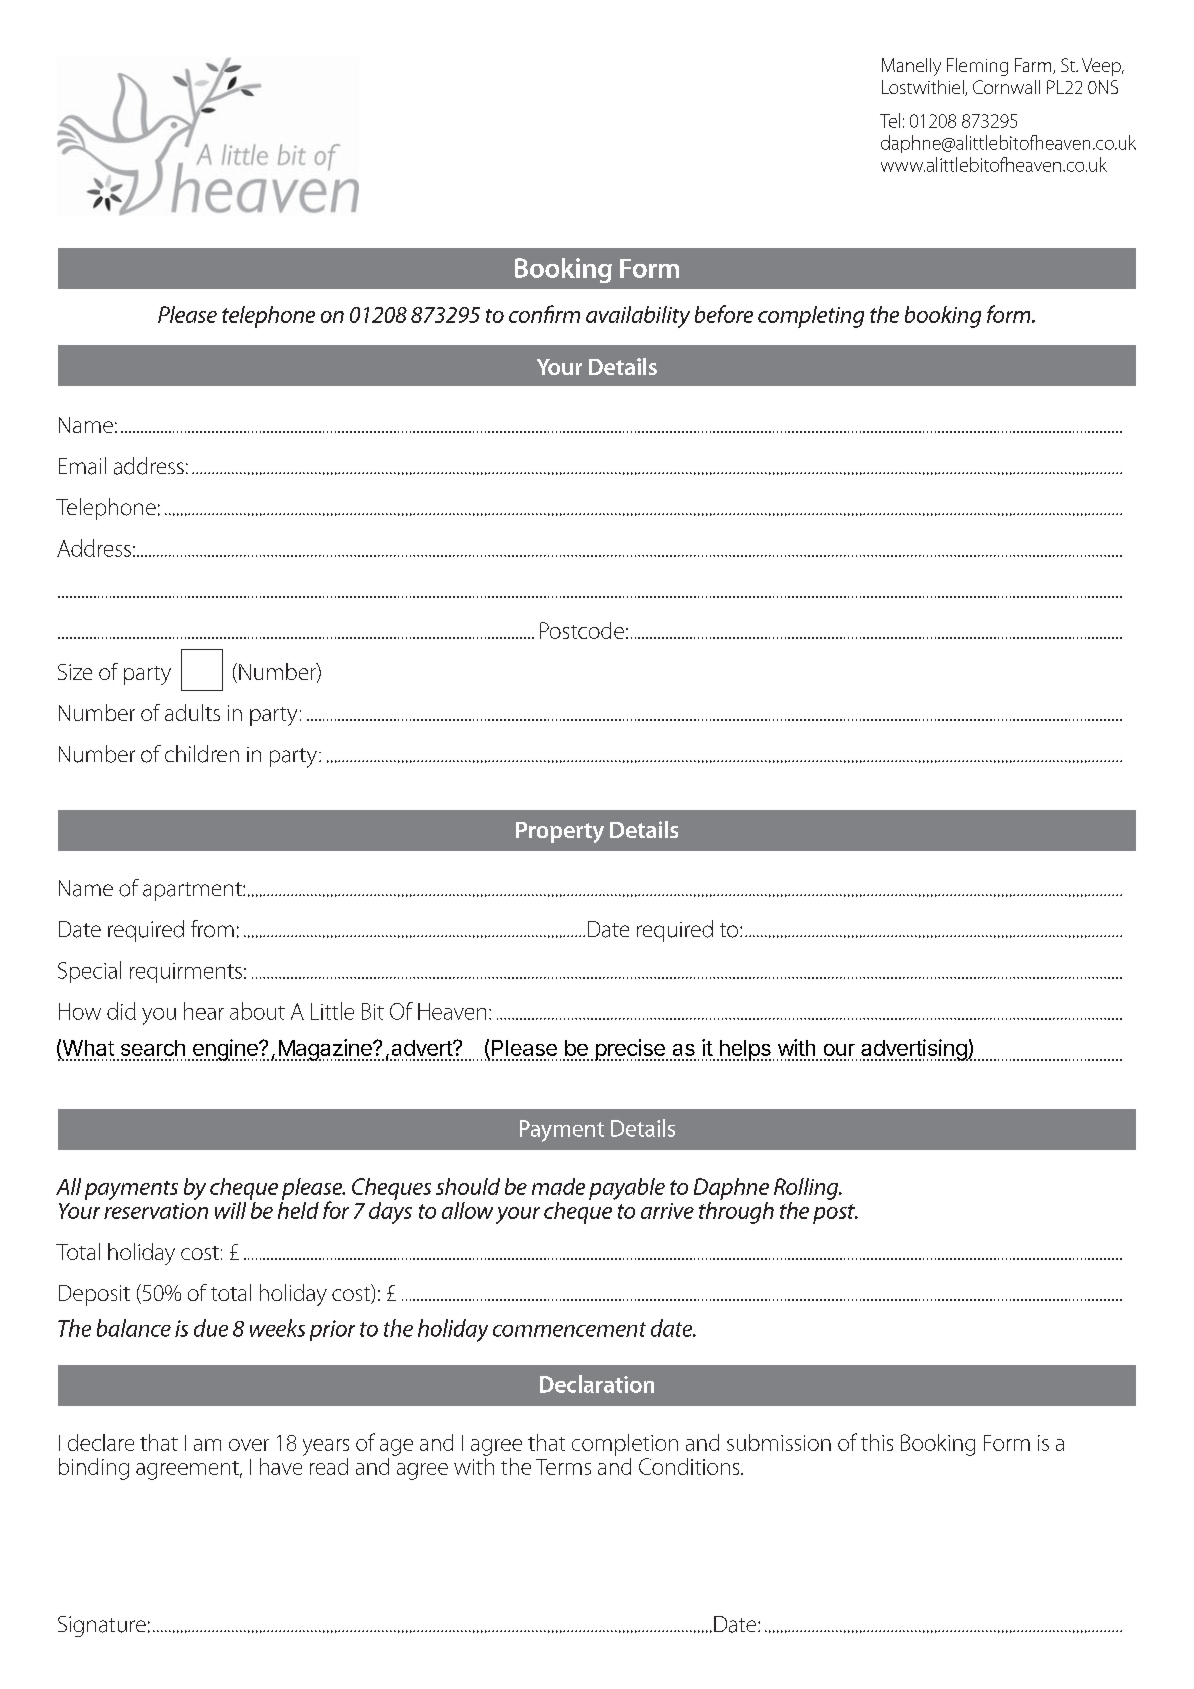 The height and width of the page is (1689, 1194). What do you see at coordinates (558, 1186) in the page?
I see `made` at bounding box center [558, 1186].
